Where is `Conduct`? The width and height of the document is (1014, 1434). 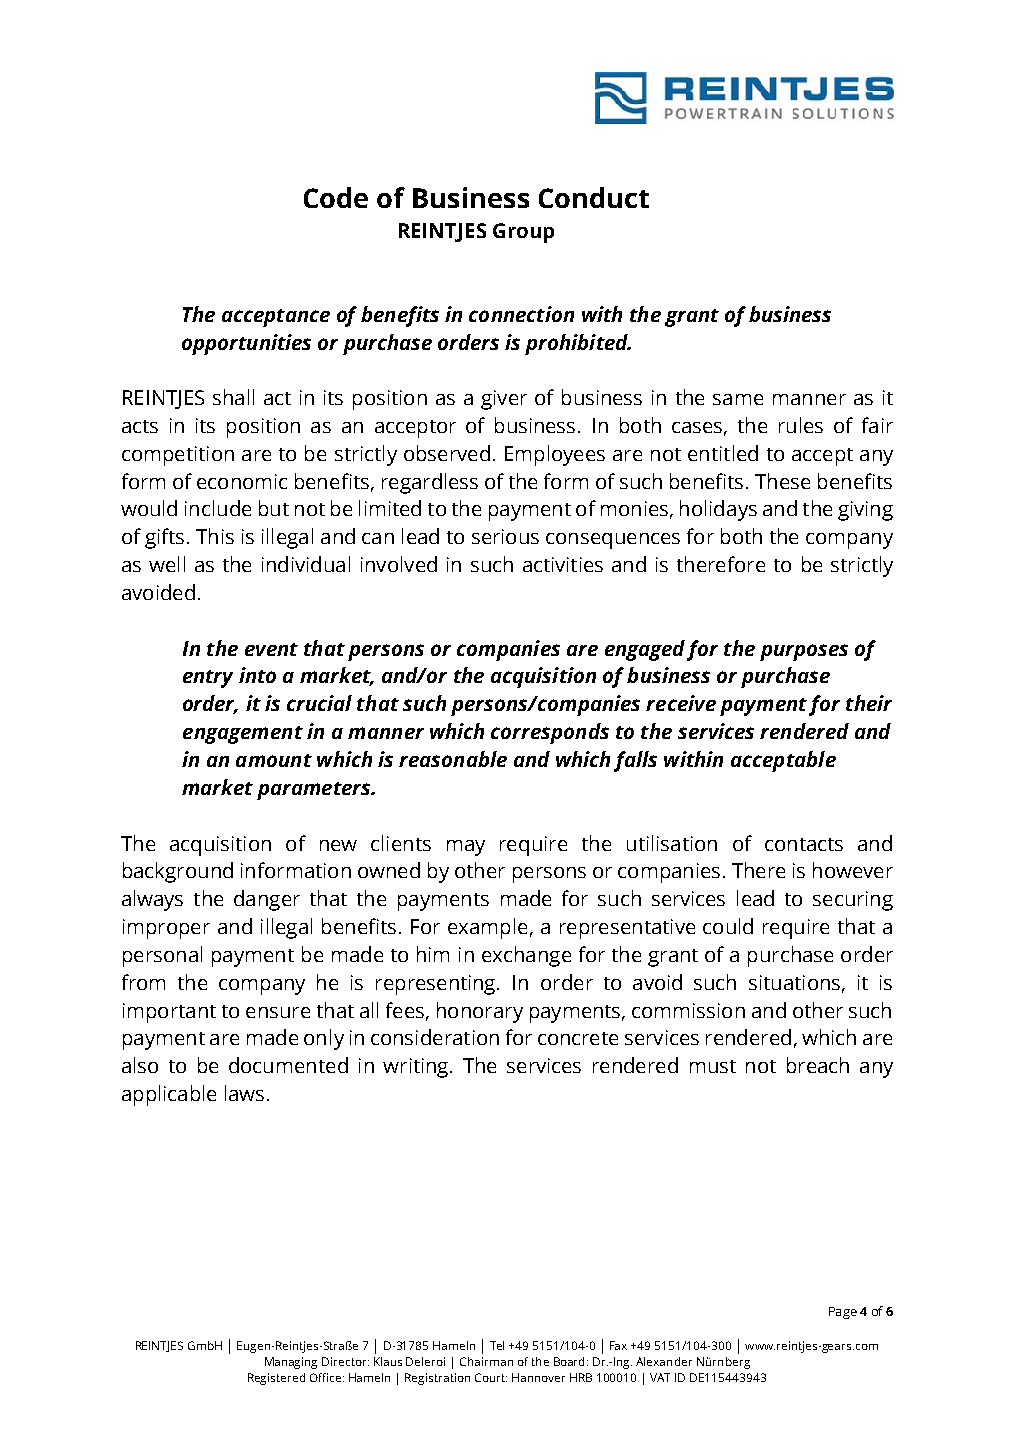
Conduct is located at coordinates (594, 197).
